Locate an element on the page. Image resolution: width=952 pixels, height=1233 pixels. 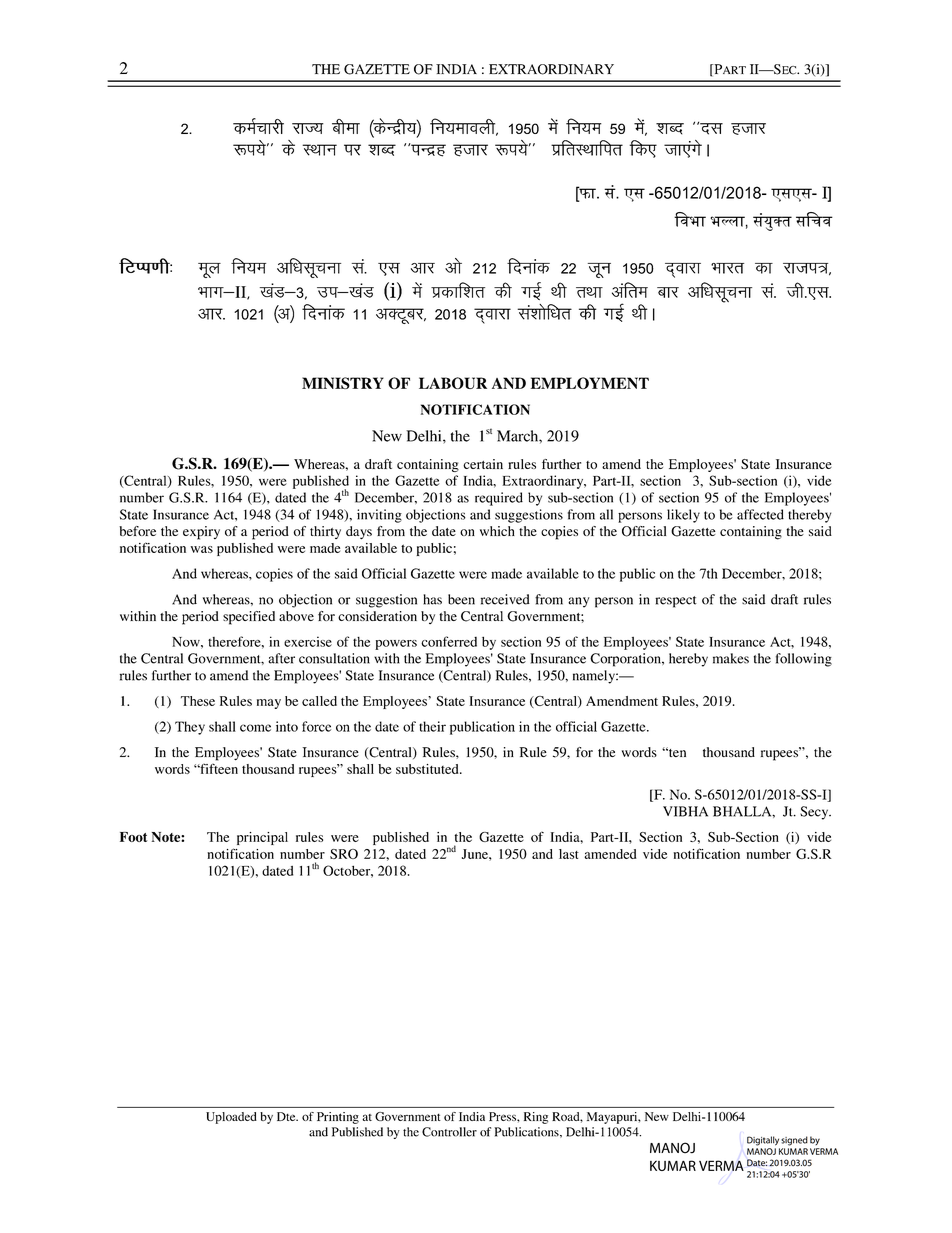
Uploaded is located at coordinates (231, 1118).
